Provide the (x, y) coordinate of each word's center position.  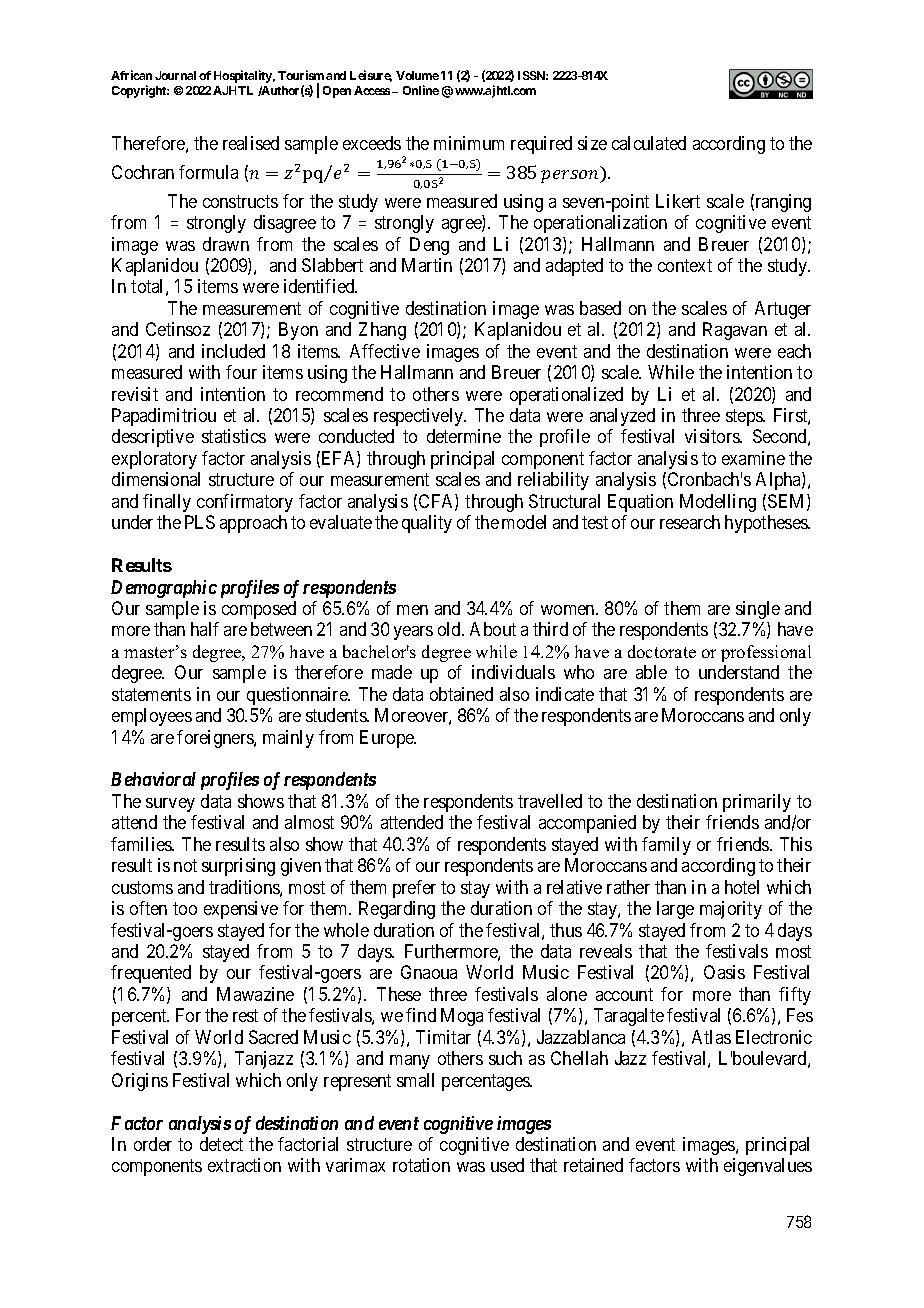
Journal (175, 75)
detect (221, 1144)
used (507, 1165)
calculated (649, 143)
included (233, 351)
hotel (742, 887)
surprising (238, 867)
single (758, 610)
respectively (420, 417)
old (450, 629)
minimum (469, 143)
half (205, 629)
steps (745, 417)
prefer (414, 889)
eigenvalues (768, 1167)
